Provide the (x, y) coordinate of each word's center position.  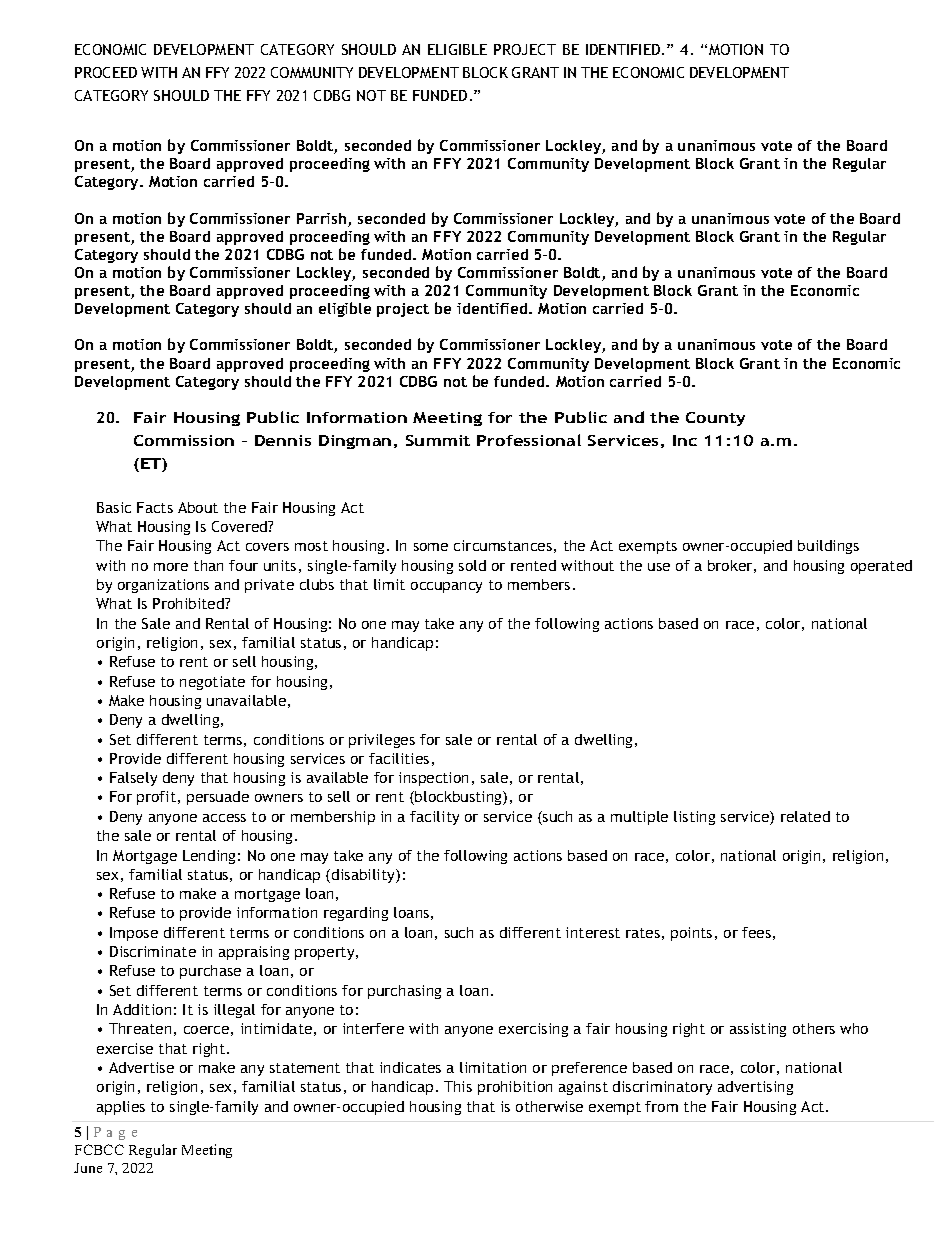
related (805, 816)
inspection (433, 779)
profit (156, 798)
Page (115, 1133)
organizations (163, 586)
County (715, 419)
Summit (438, 440)
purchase (210, 972)
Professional (529, 440)
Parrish (323, 220)
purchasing (404, 992)
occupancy (446, 587)
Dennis (283, 440)
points (691, 934)
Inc (685, 440)
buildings (828, 547)
